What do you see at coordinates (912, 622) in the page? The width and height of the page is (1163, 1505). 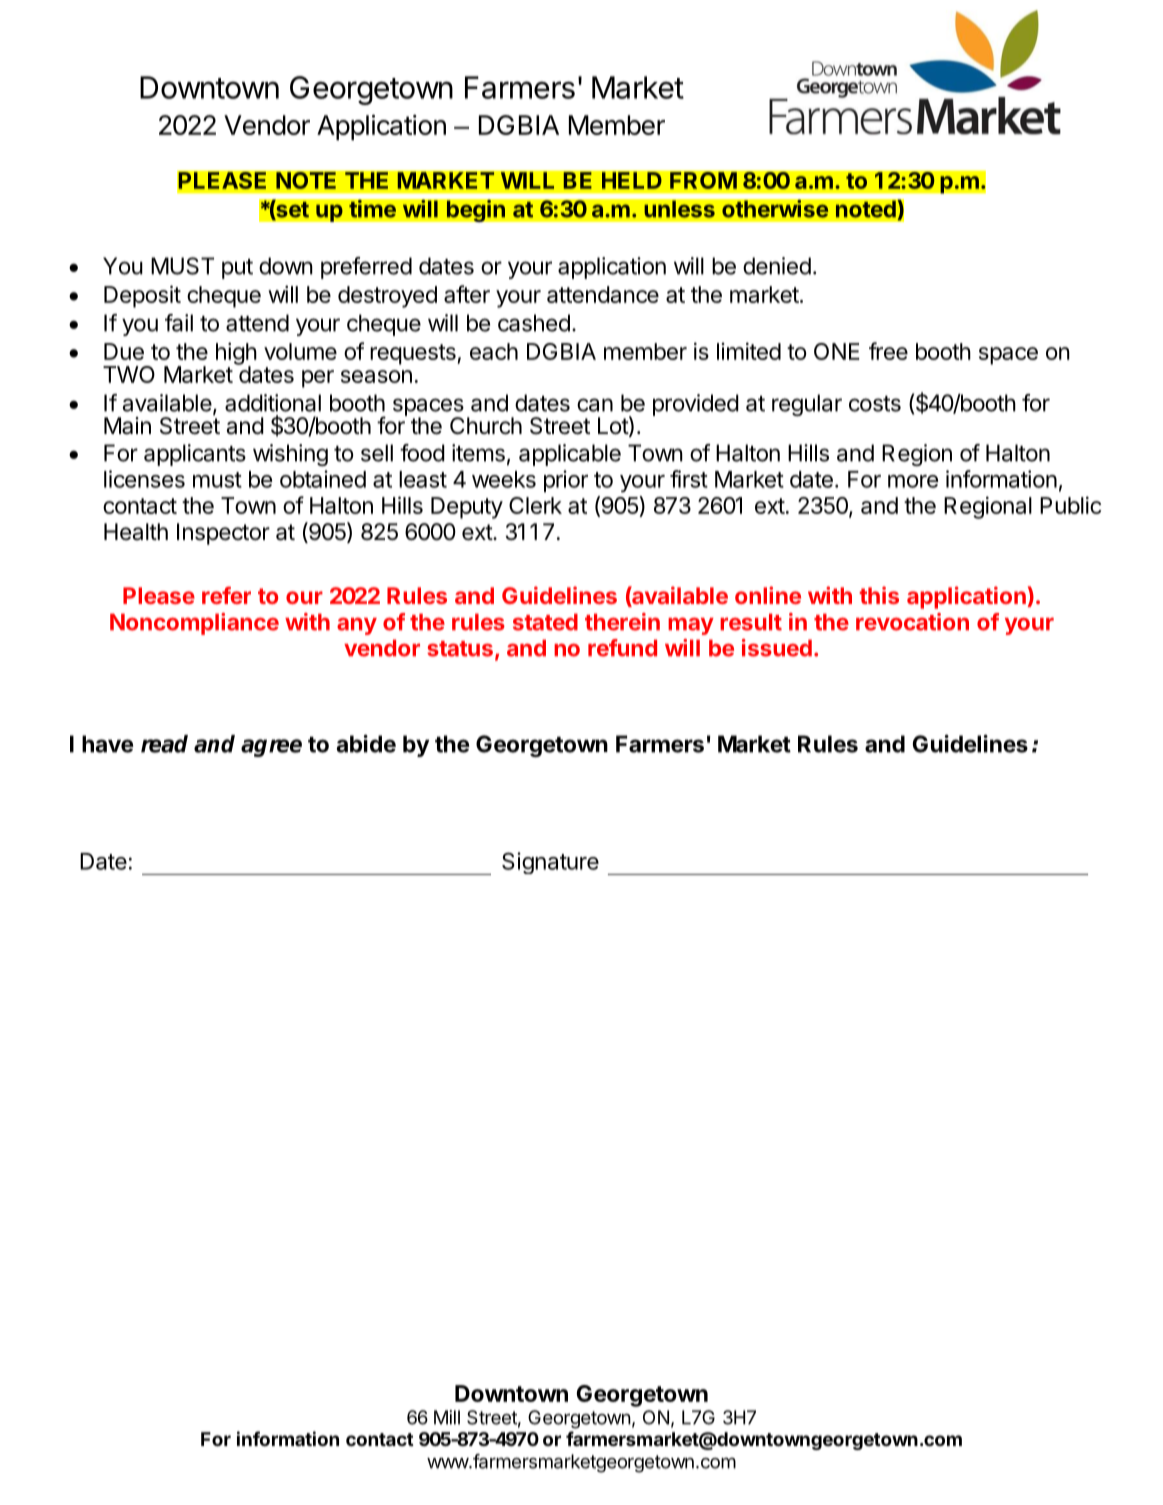 I see `revocation` at bounding box center [912, 622].
